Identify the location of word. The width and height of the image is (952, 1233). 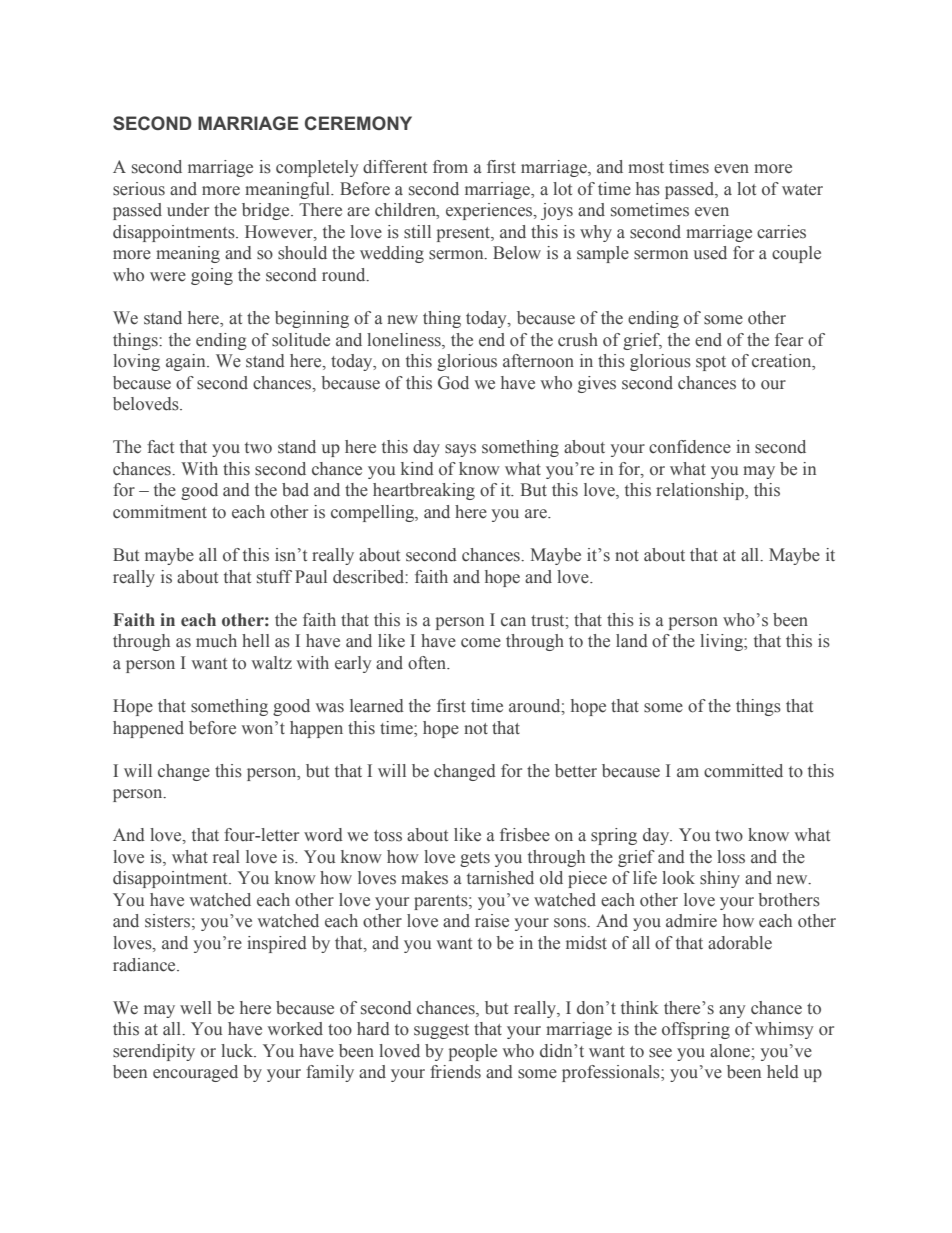
(323, 835).
